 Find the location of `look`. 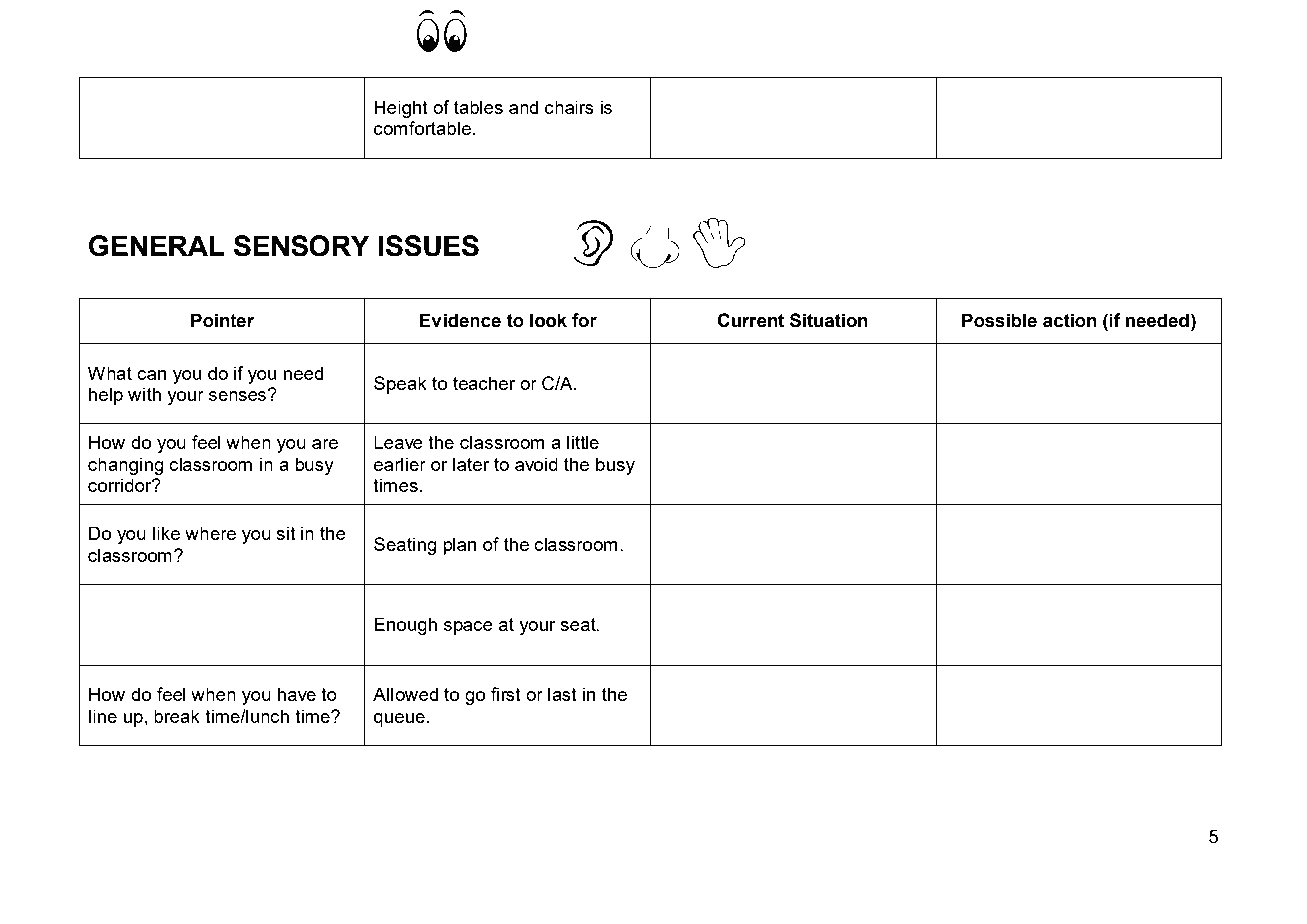

look is located at coordinates (548, 320).
